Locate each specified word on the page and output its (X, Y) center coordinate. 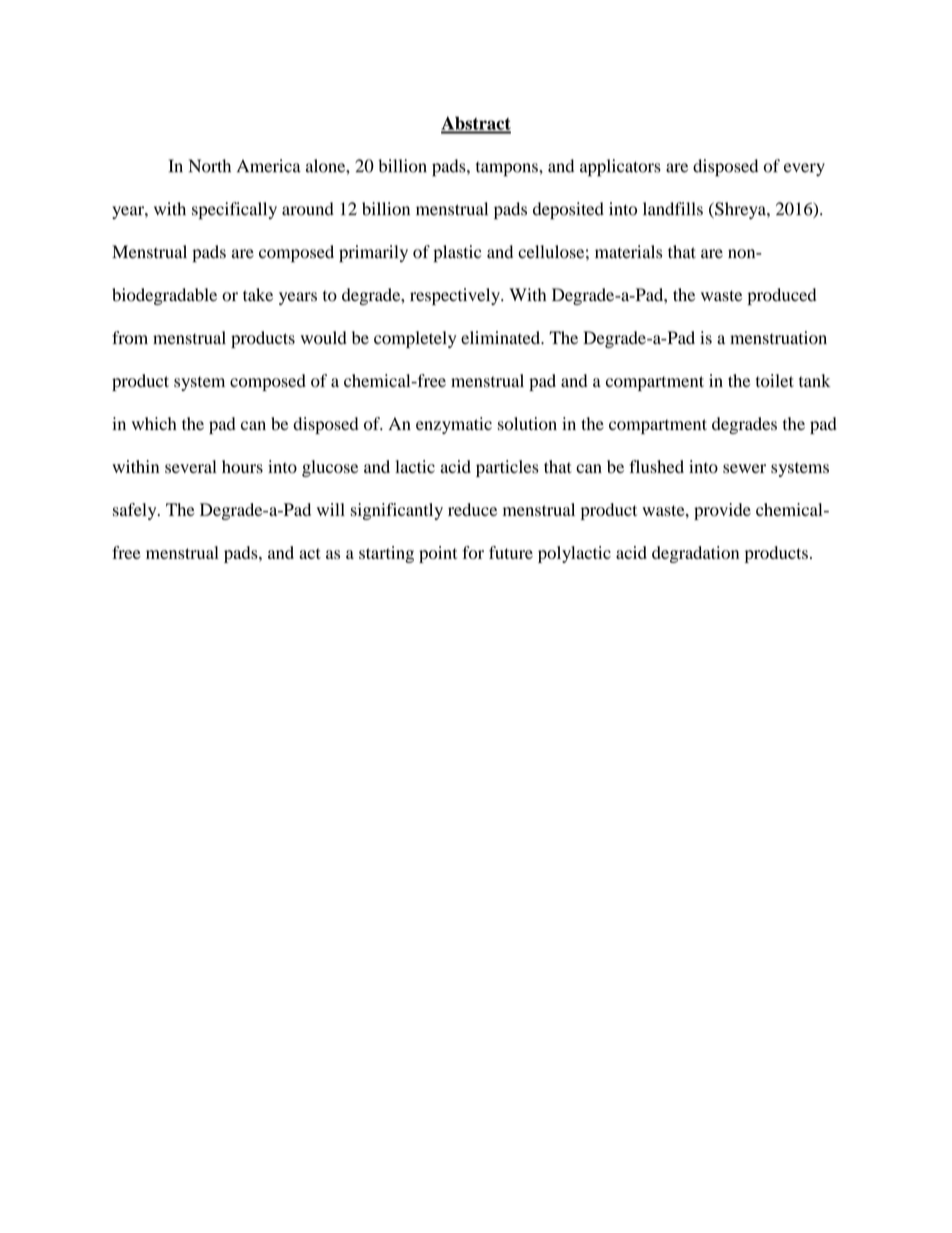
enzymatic (454, 425)
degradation (695, 554)
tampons (508, 169)
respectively (456, 296)
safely (136, 511)
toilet (775, 381)
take (258, 295)
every (804, 169)
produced (782, 296)
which (154, 423)
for (473, 552)
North (210, 166)
